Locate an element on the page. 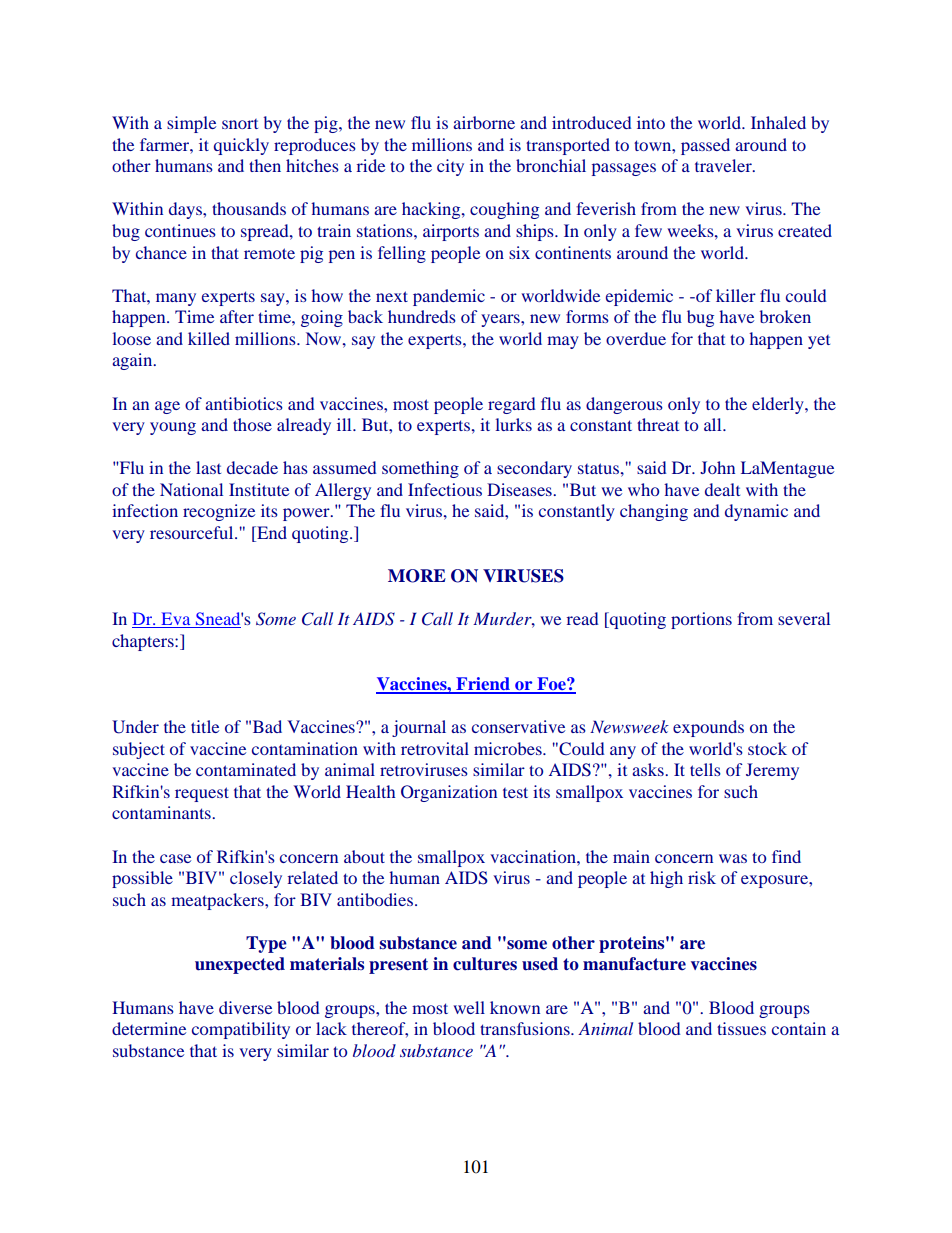  killer is located at coordinates (736, 295).
